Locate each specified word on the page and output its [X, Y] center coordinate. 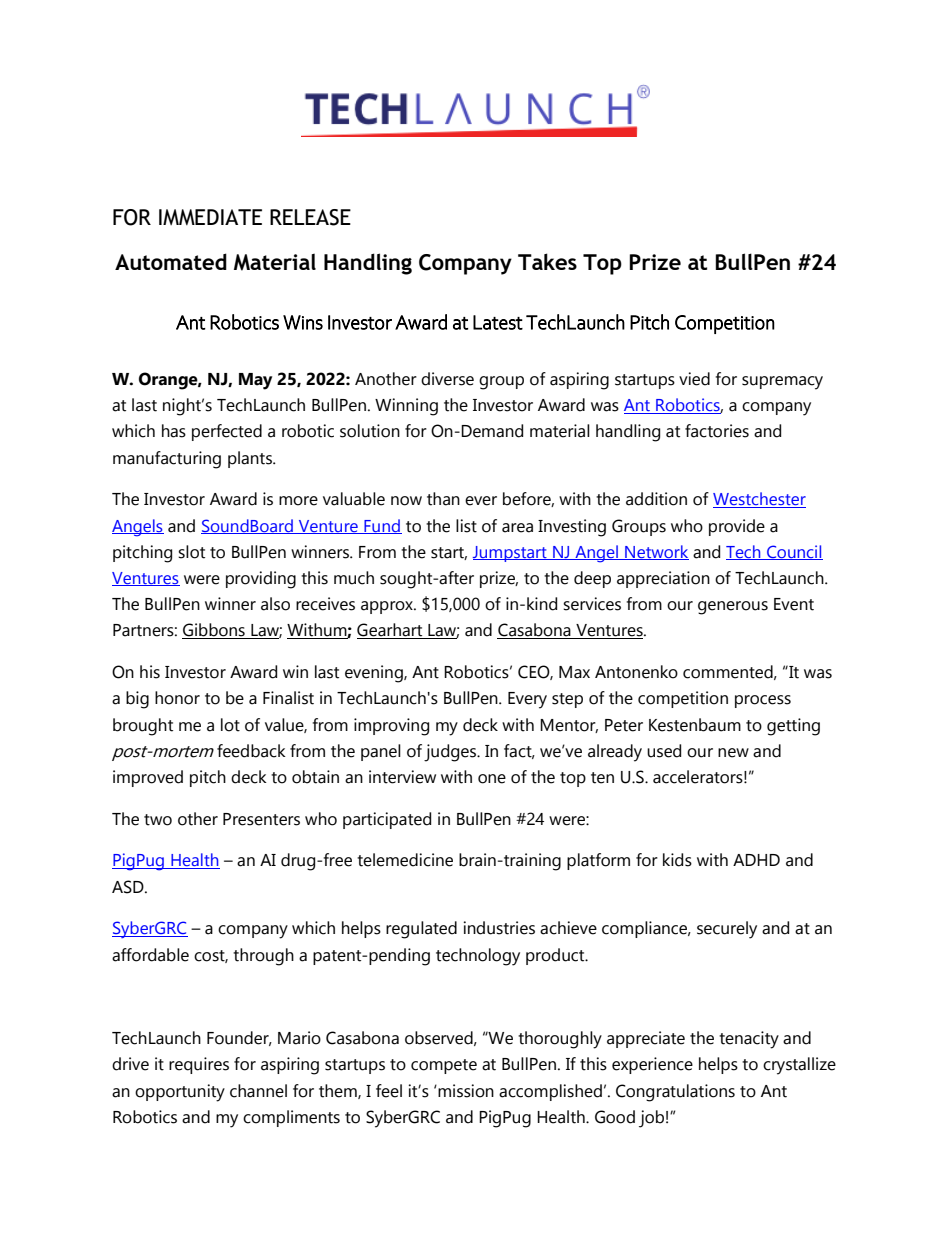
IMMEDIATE [210, 217]
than [443, 499]
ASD [129, 887]
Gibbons [214, 631]
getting [793, 727]
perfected [227, 432]
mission [465, 1091]
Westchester [759, 500]
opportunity [180, 1093]
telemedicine [405, 860]
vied [694, 379]
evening [375, 674]
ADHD [756, 860]
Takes [547, 261]
